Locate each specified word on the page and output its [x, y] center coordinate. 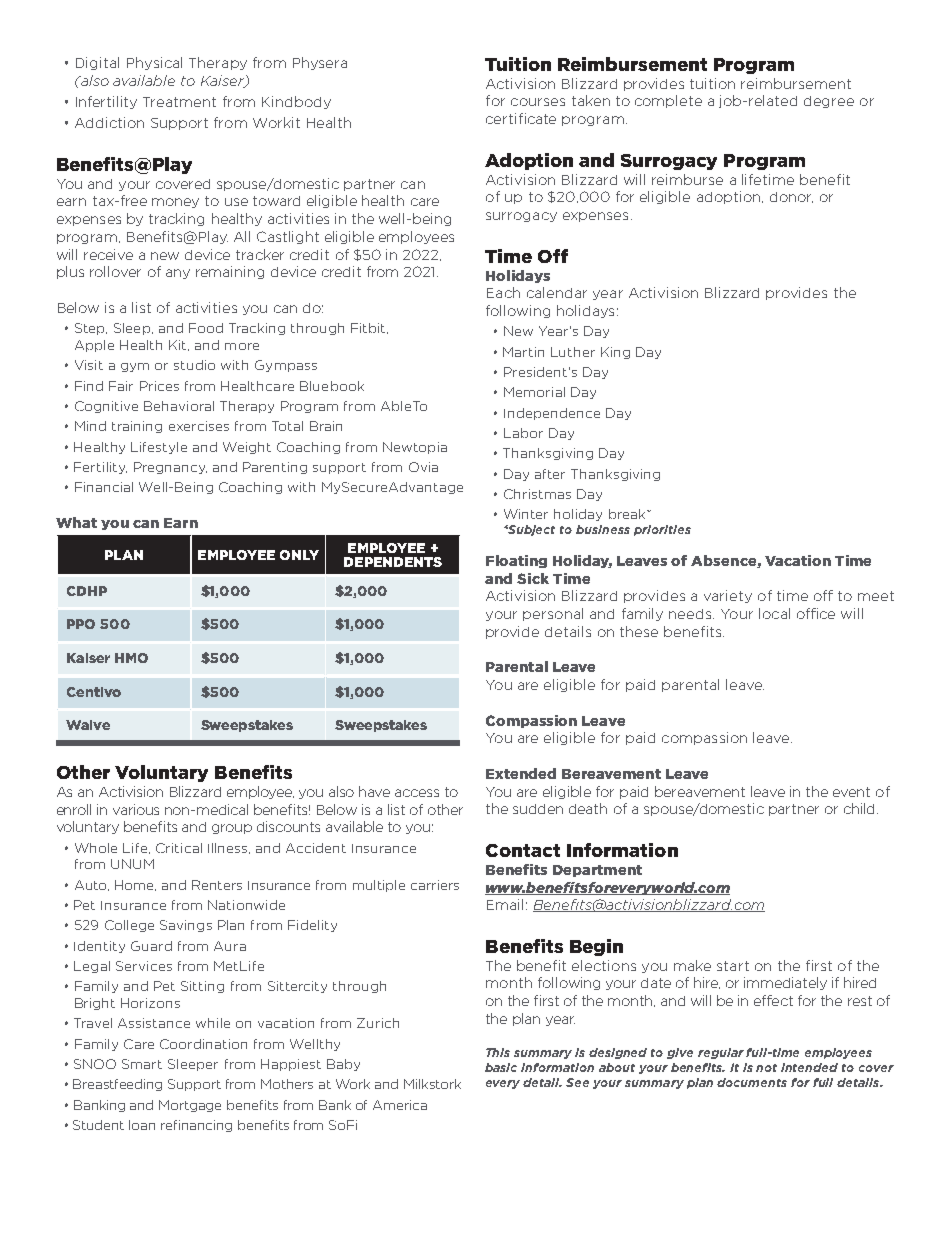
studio [194, 365]
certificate [521, 118]
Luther [573, 352]
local [774, 613]
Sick [533, 578]
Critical [179, 848]
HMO [131, 658]
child [859, 808]
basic [501, 1067]
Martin [523, 352]
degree [829, 102]
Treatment [179, 102]
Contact [523, 850]
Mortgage [190, 1106]
